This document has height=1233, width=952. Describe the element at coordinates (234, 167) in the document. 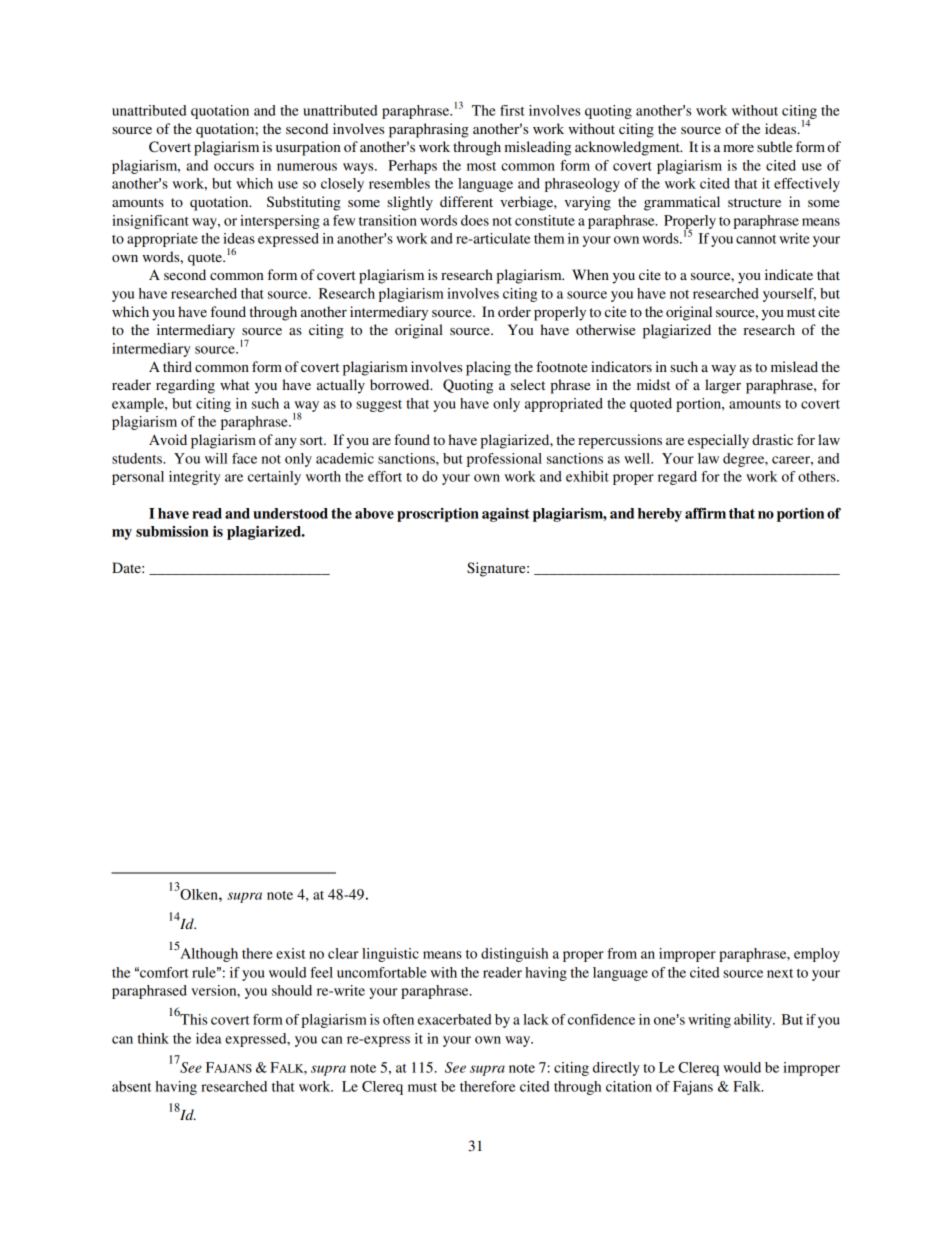

I see `occurs` at that location.
